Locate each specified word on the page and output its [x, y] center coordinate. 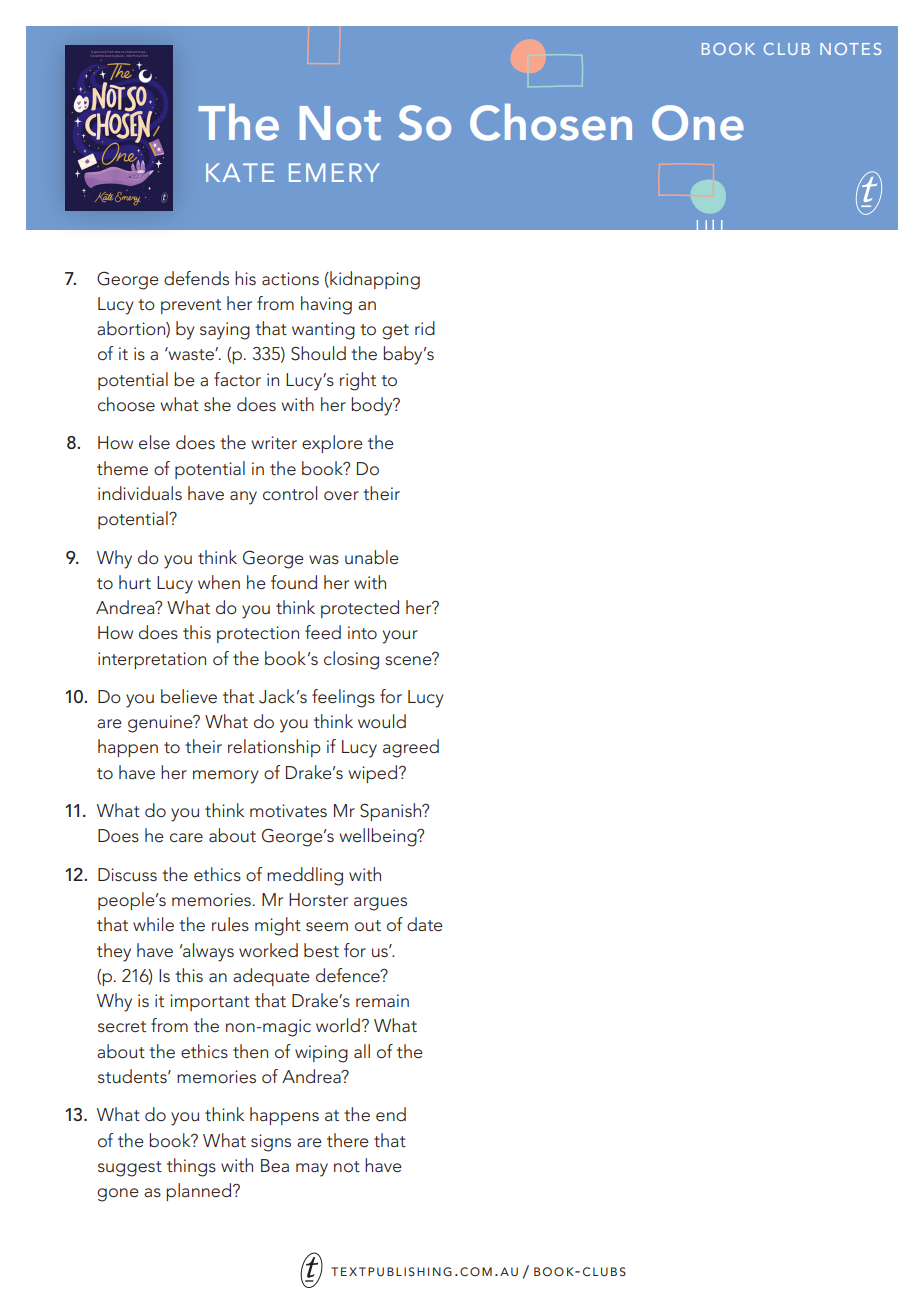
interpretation [152, 660]
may [312, 1170]
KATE [240, 172]
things [191, 1167]
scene [409, 659]
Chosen [551, 122]
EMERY [334, 172]
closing [351, 660]
